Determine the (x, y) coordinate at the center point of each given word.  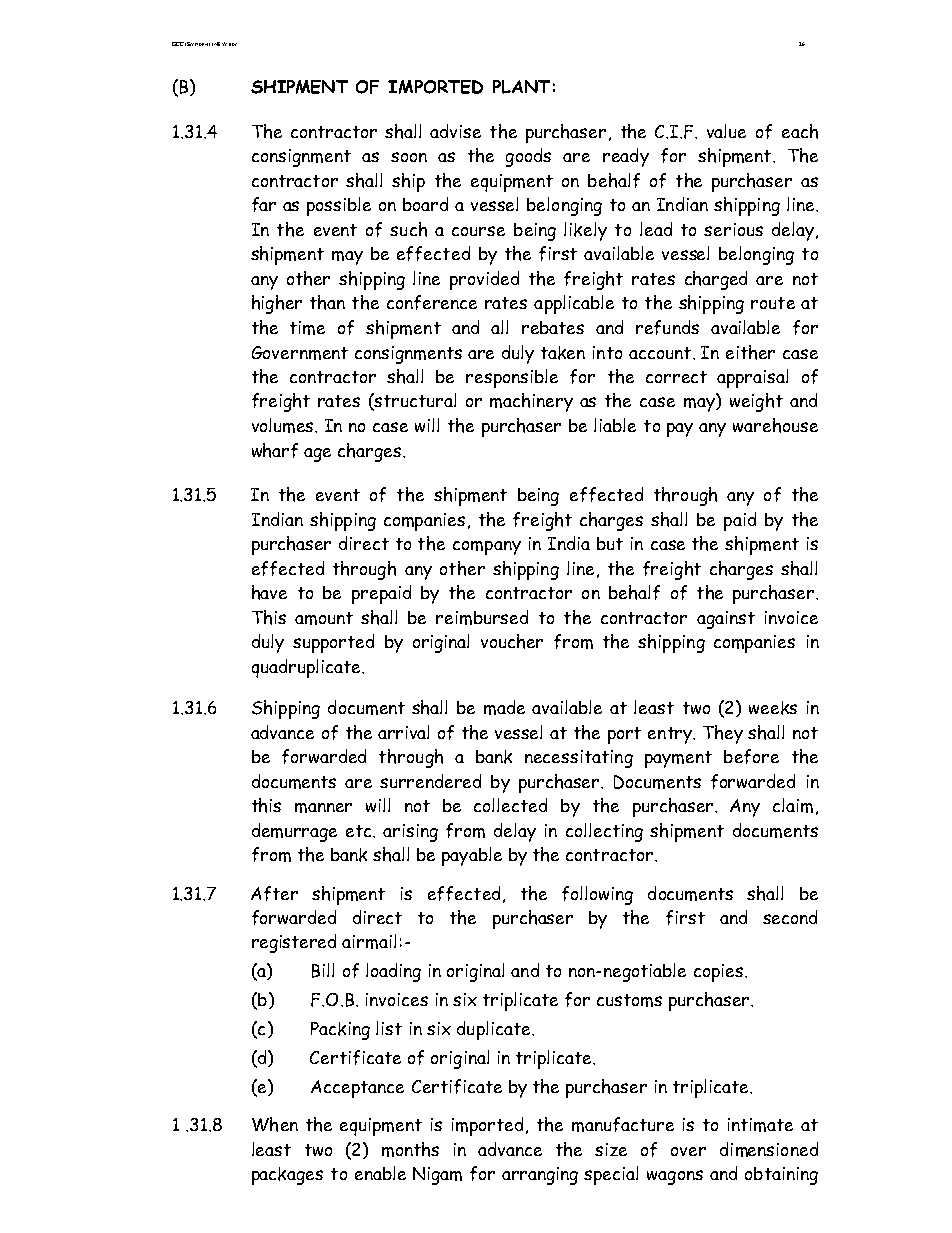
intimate (760, 1125)
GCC (178, 44)
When (275, 1124)
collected (510, 805)
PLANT (521, 87)
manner (323, 808)
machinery (531, 402)
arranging (540, 1176)
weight (756, 402)
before (751, 756)
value (726, 131)
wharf (275, 450)
